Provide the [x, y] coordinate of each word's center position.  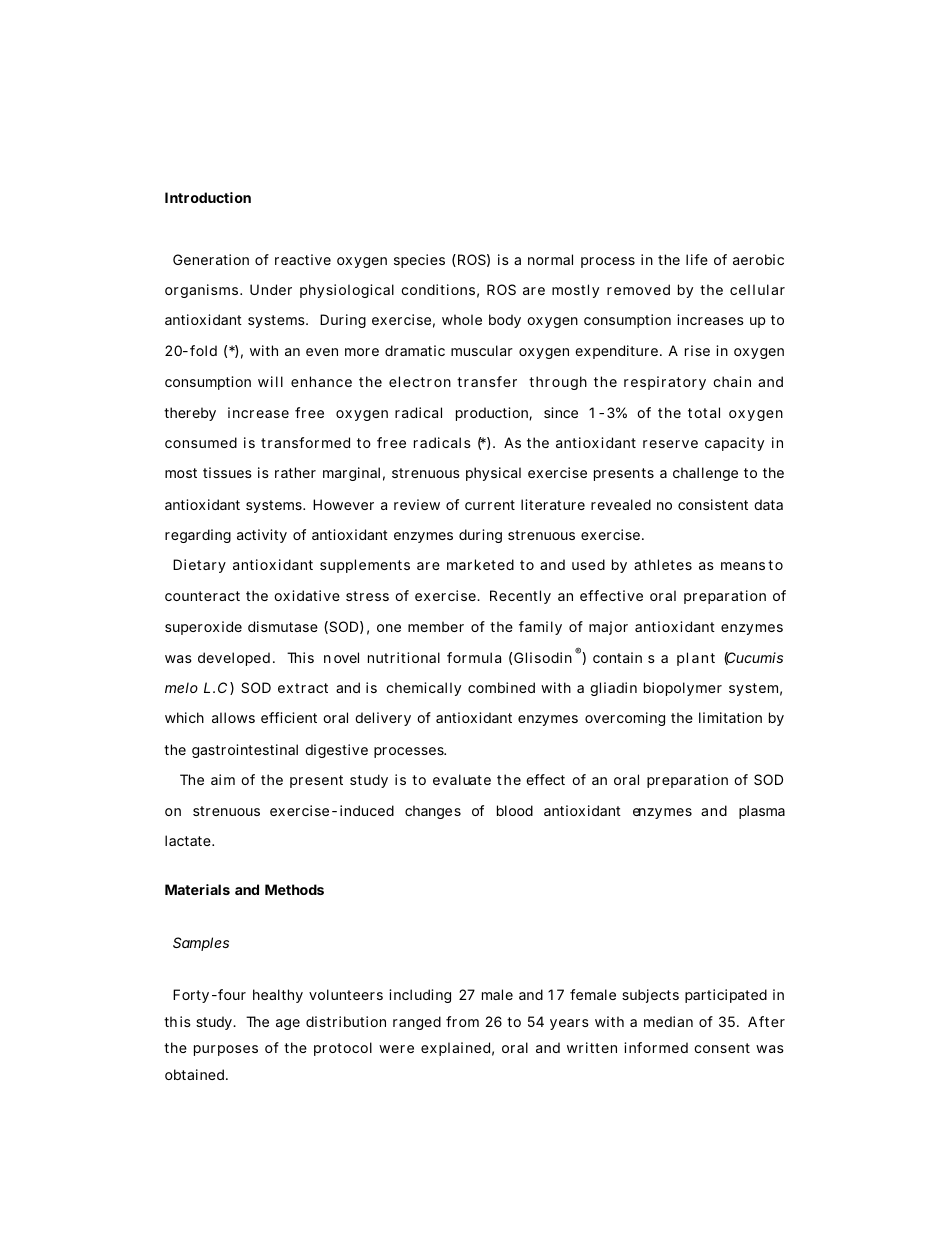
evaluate [462, 779]
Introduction [208, 197]
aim [223, 779]
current [490, 505]
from [462, 1021]
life [697, 259]
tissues [227, 472]
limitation [730, 717]
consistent [713, 504]
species [419, 261]
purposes [226, 1050]
